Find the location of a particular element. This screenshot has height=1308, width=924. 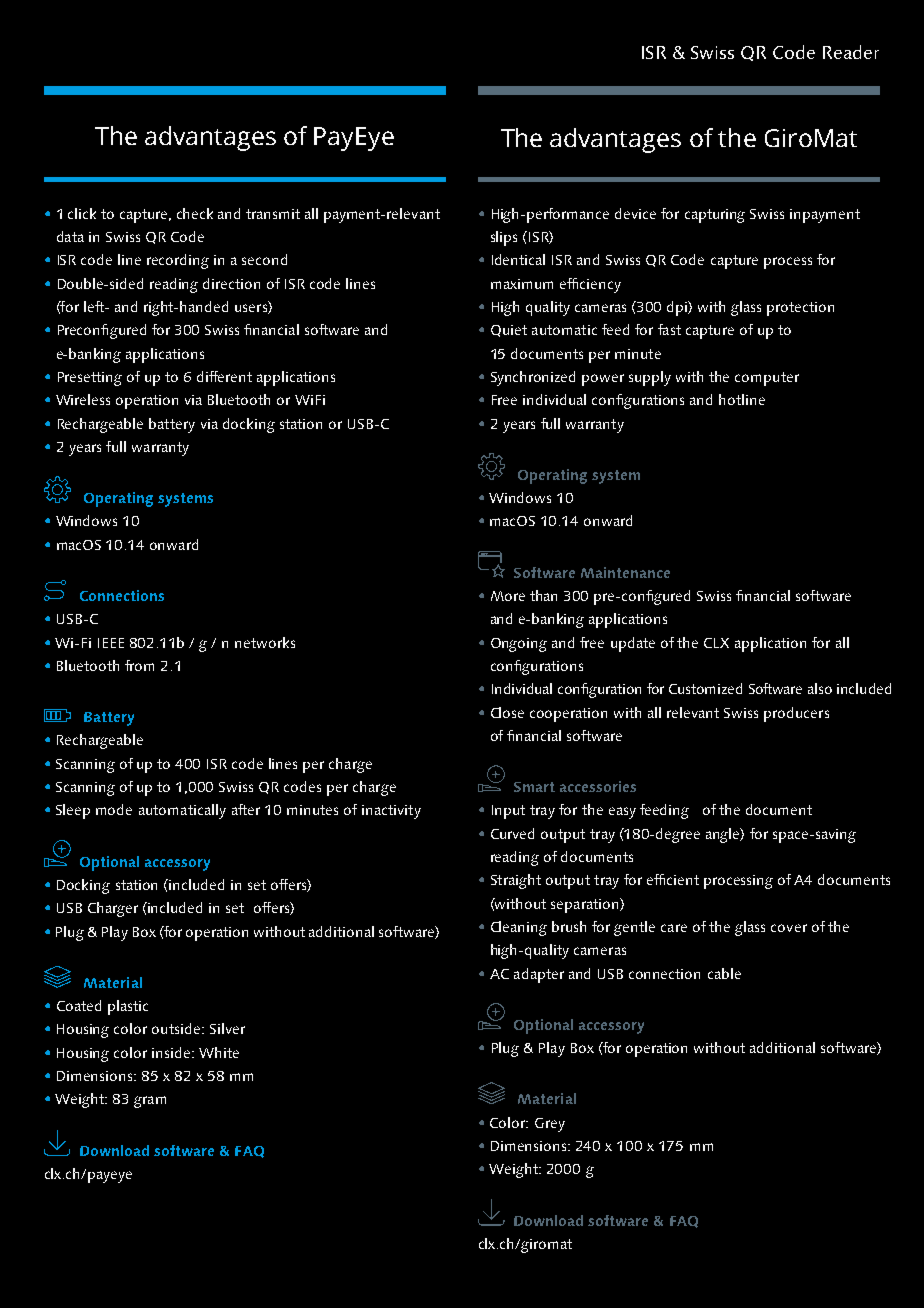

gram is located at coordinates (150, 1102).
